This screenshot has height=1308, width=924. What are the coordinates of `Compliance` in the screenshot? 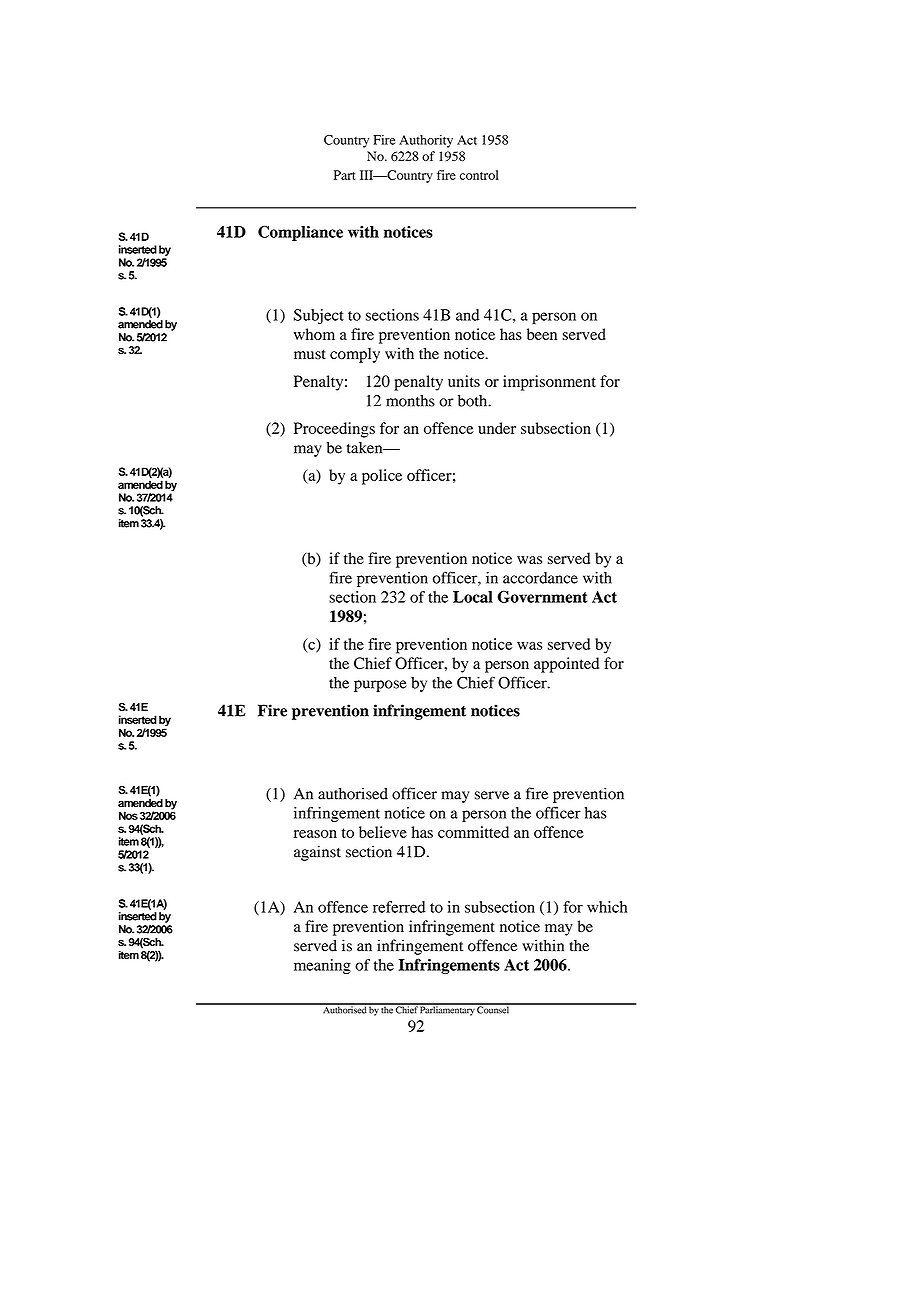 It's located at (300, 233).
